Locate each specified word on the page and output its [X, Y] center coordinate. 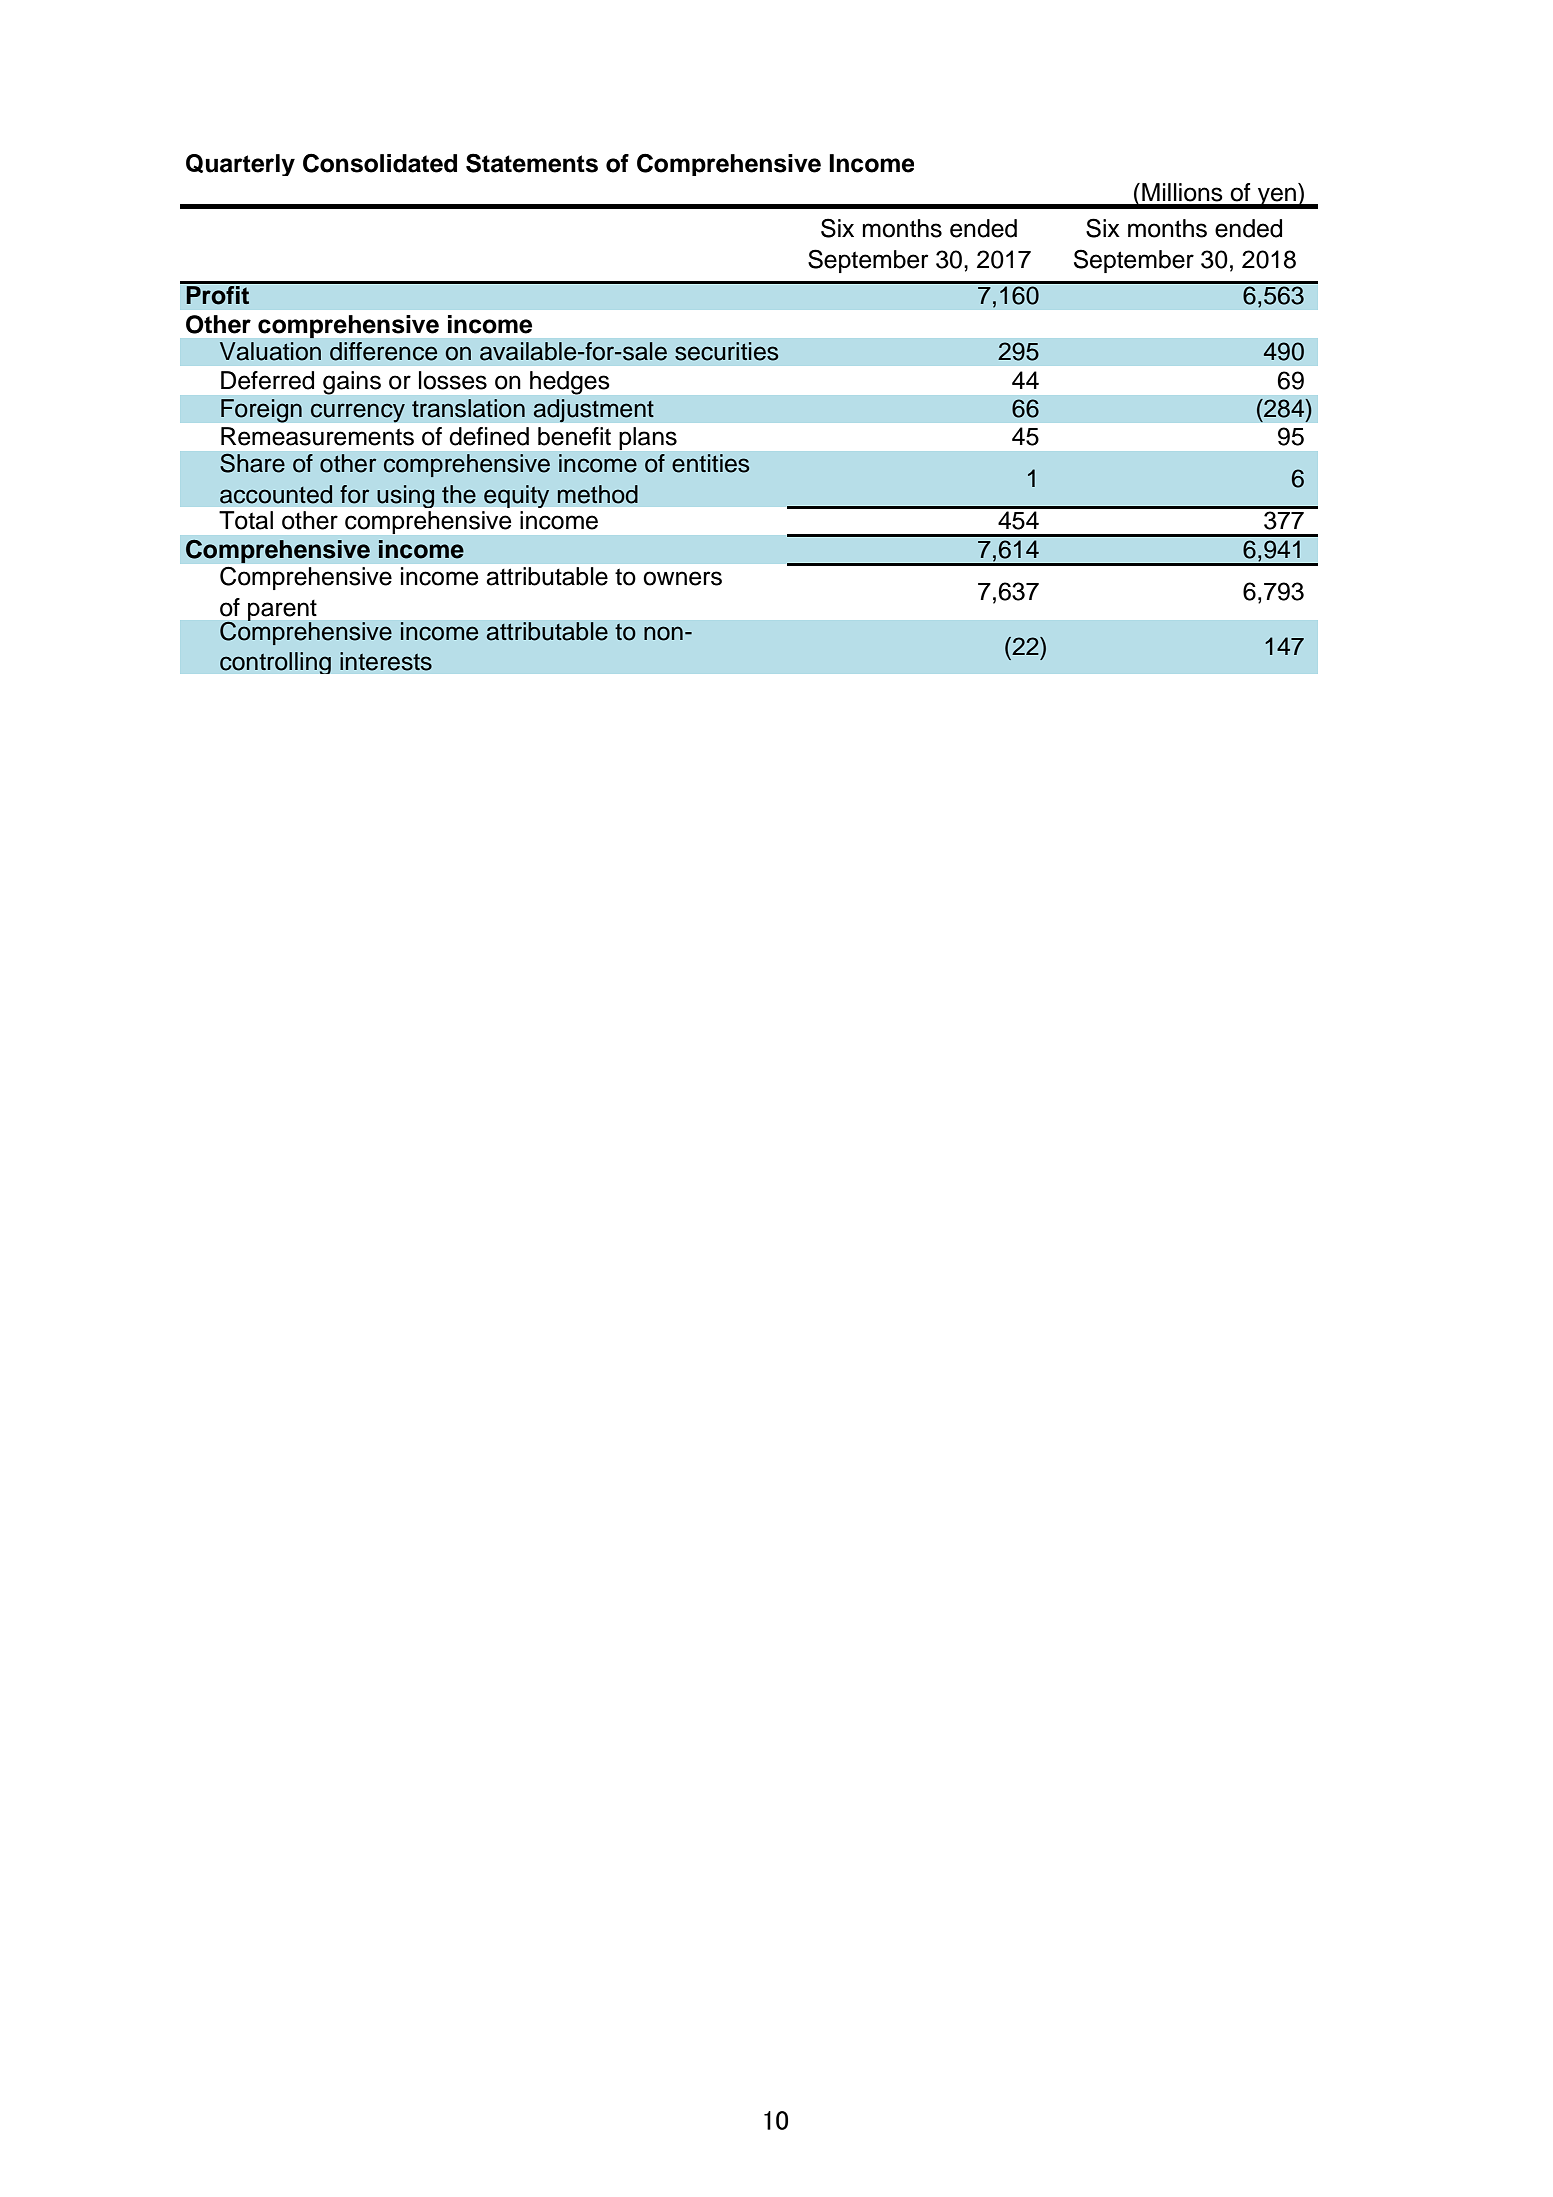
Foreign [261, 411]
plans [648, 438]
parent [282, 611]
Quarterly [240, 165]
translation [468, 408]
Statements [532, 163]
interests [386, 661]
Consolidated [380, 163]
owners [682, 578]
